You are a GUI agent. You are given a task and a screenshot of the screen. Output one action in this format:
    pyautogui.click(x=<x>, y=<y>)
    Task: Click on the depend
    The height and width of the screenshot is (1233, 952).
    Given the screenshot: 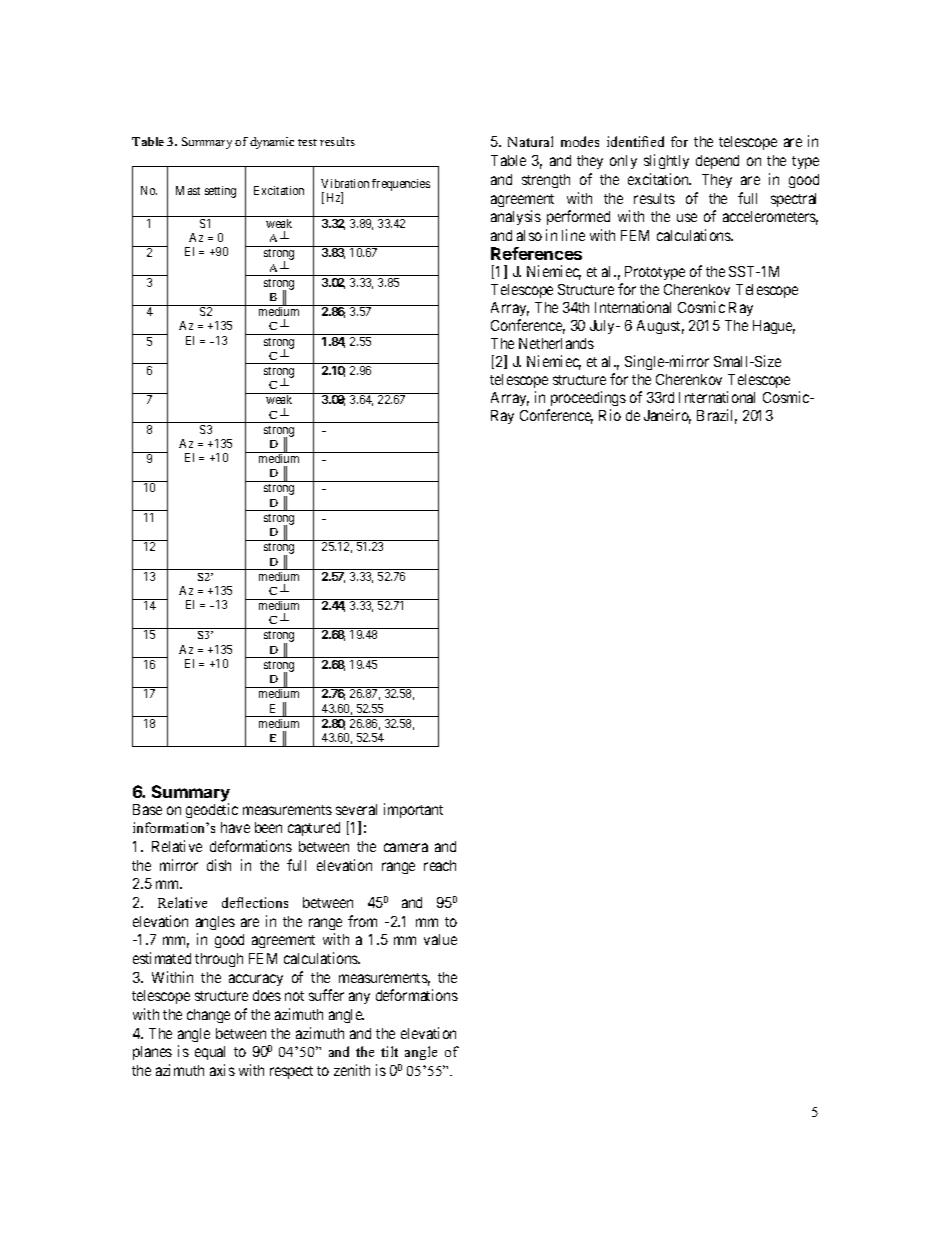 What is the action you would take?
    pyautogui.click(x=717, y=162)
